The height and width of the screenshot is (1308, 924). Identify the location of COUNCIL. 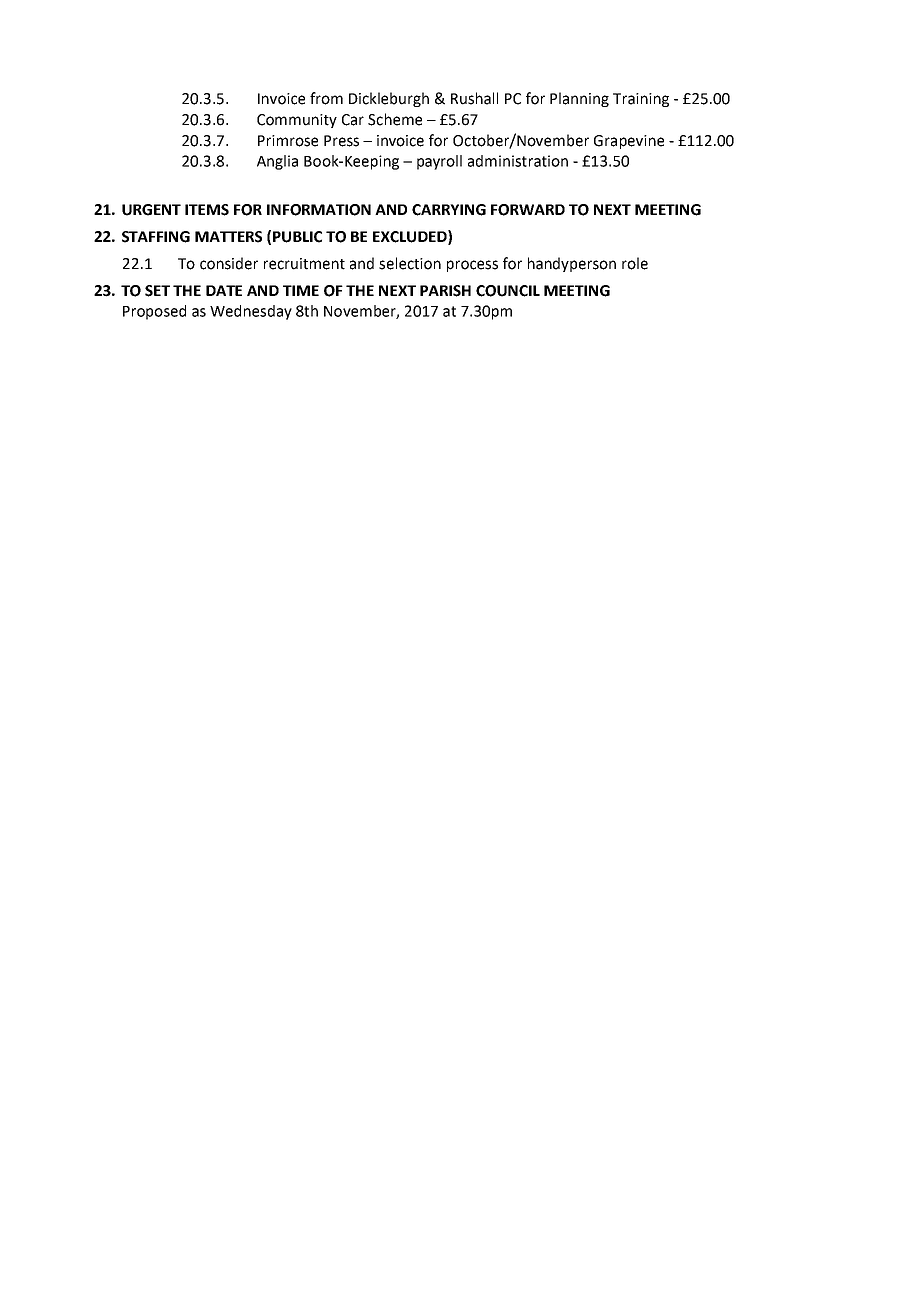
(508, 291).
